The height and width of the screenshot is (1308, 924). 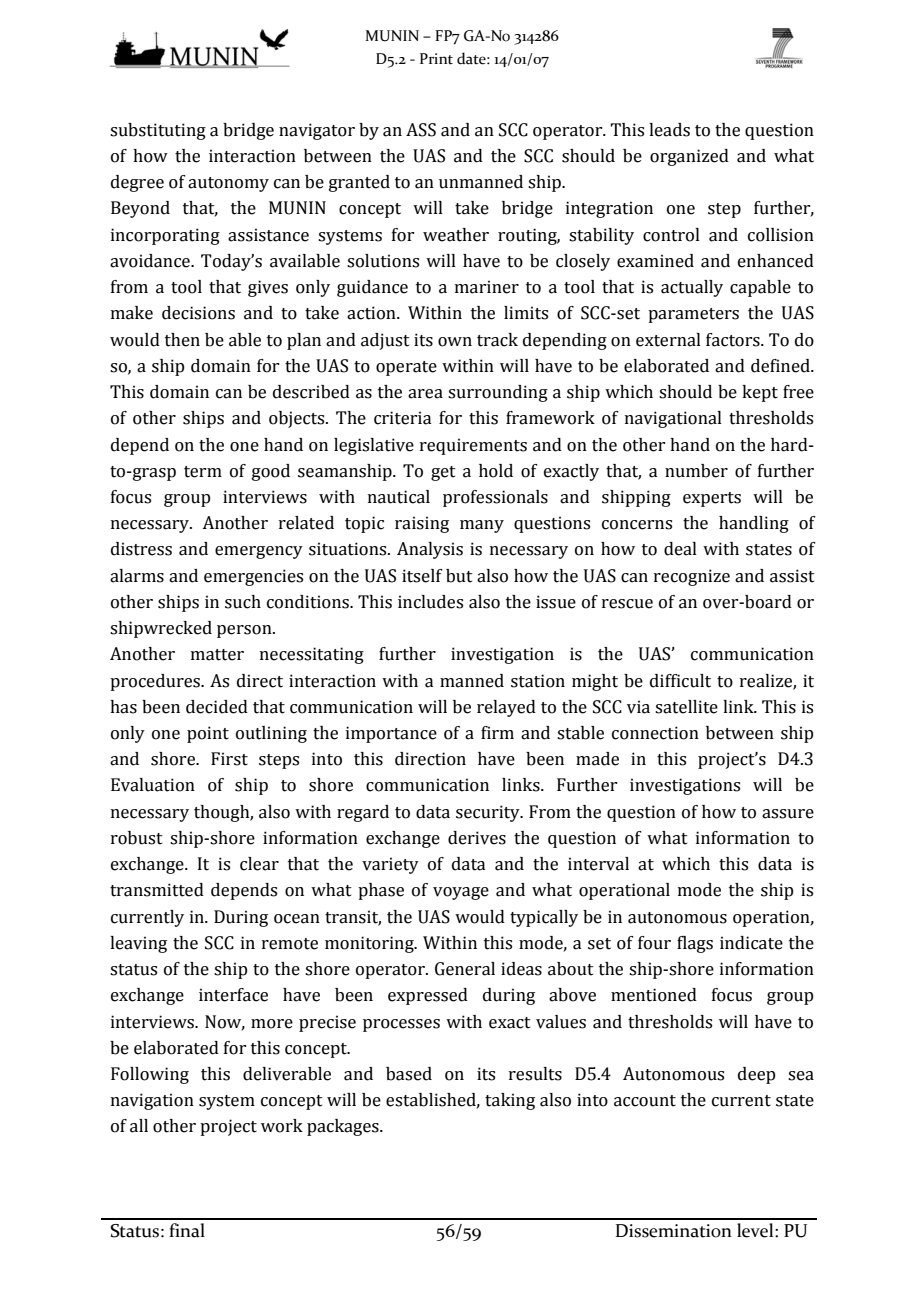 I want to click on leads, so click(x=669, y=130).
